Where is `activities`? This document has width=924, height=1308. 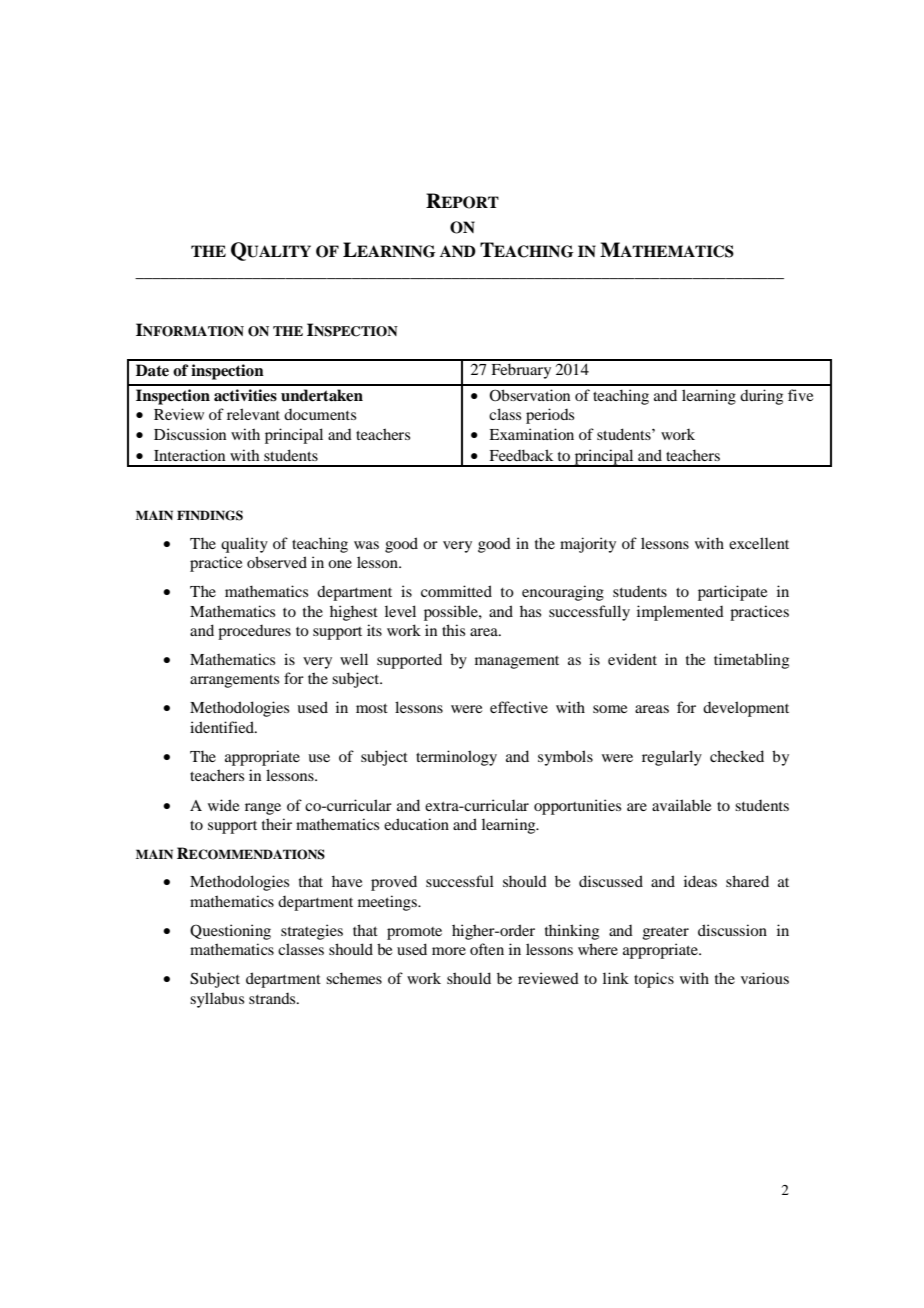
activities is located at coordinates (245, 395).
